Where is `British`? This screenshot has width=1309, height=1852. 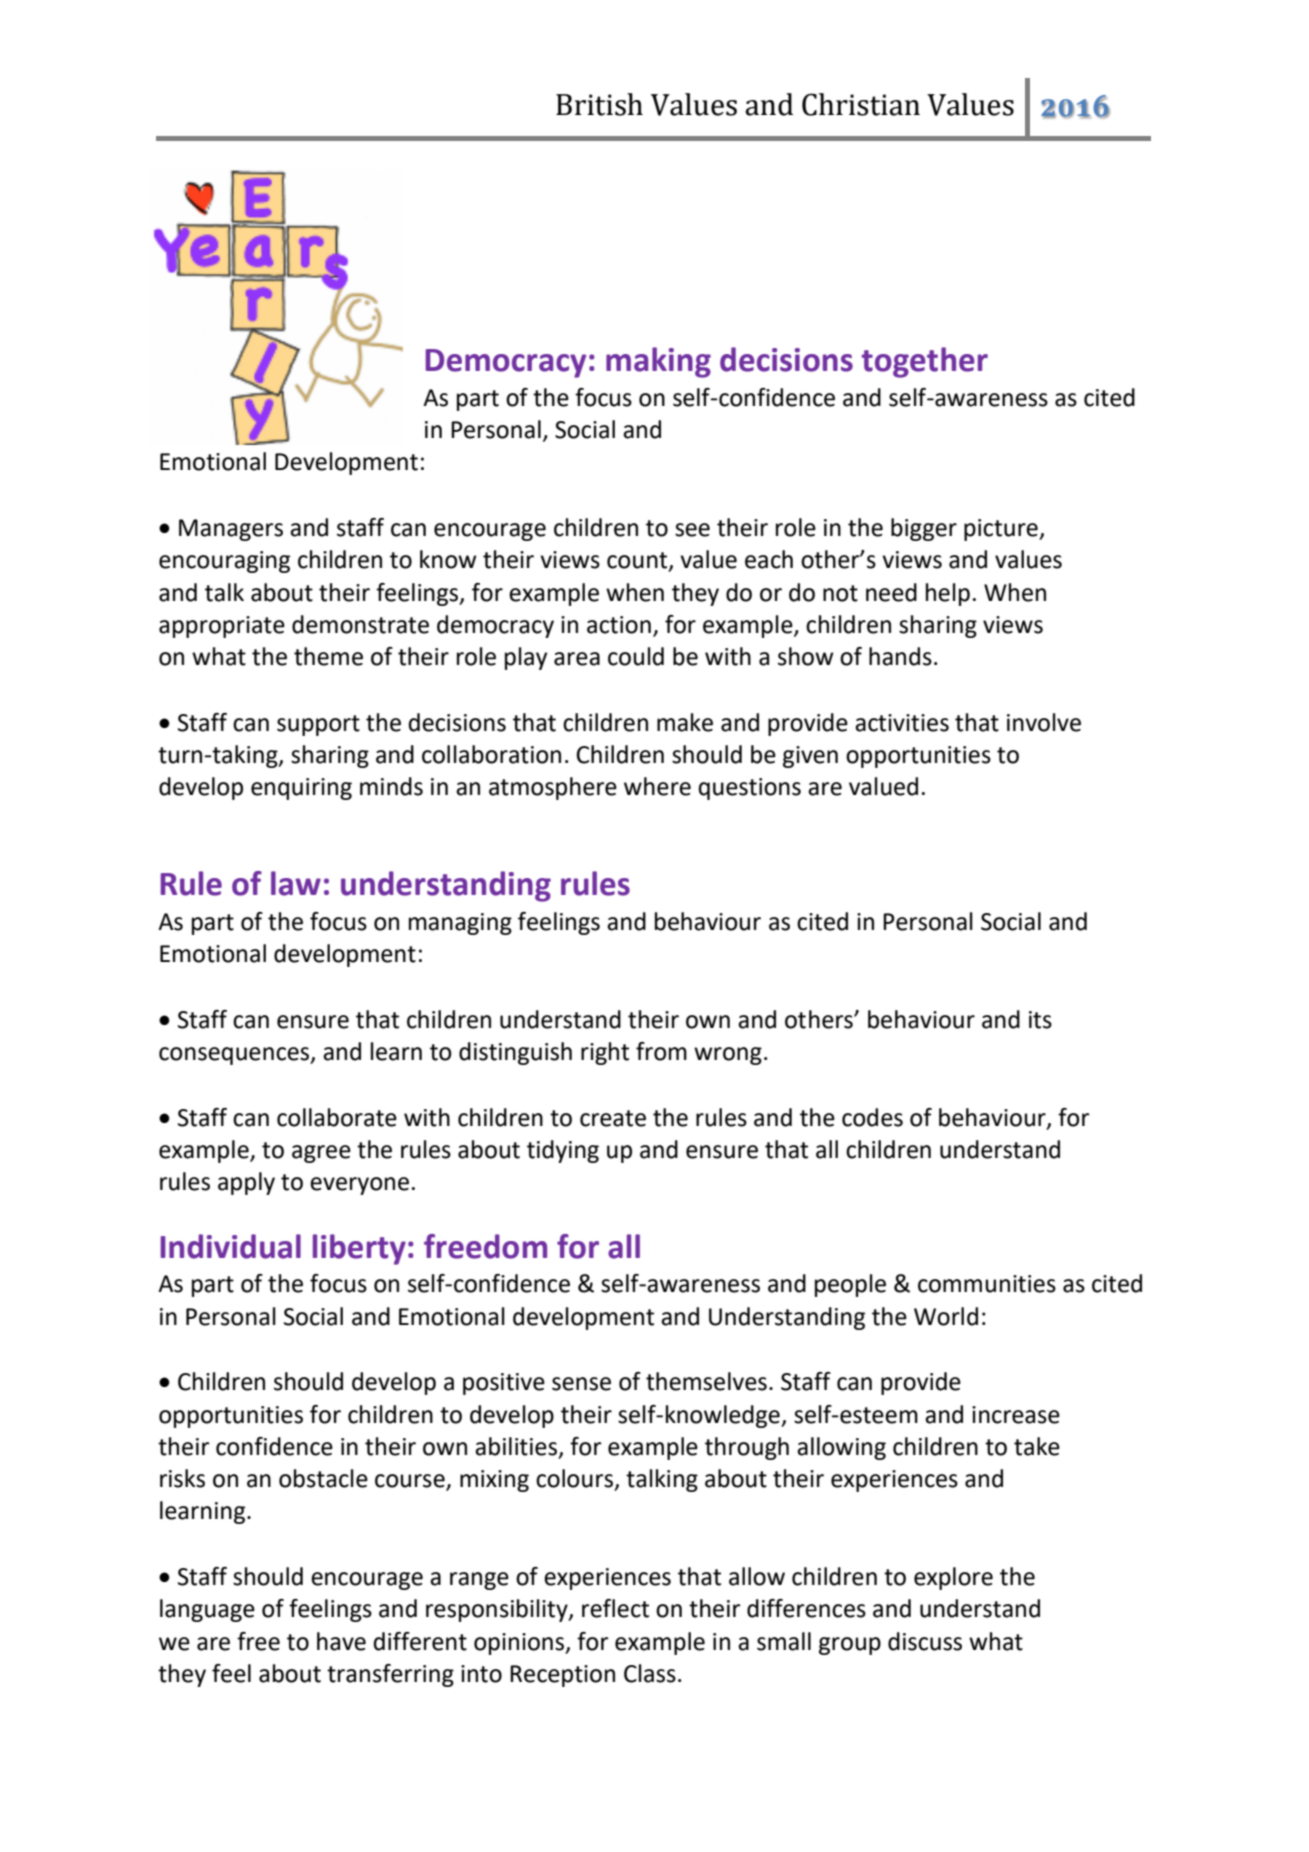 British is located at coordinates (599, 104).
